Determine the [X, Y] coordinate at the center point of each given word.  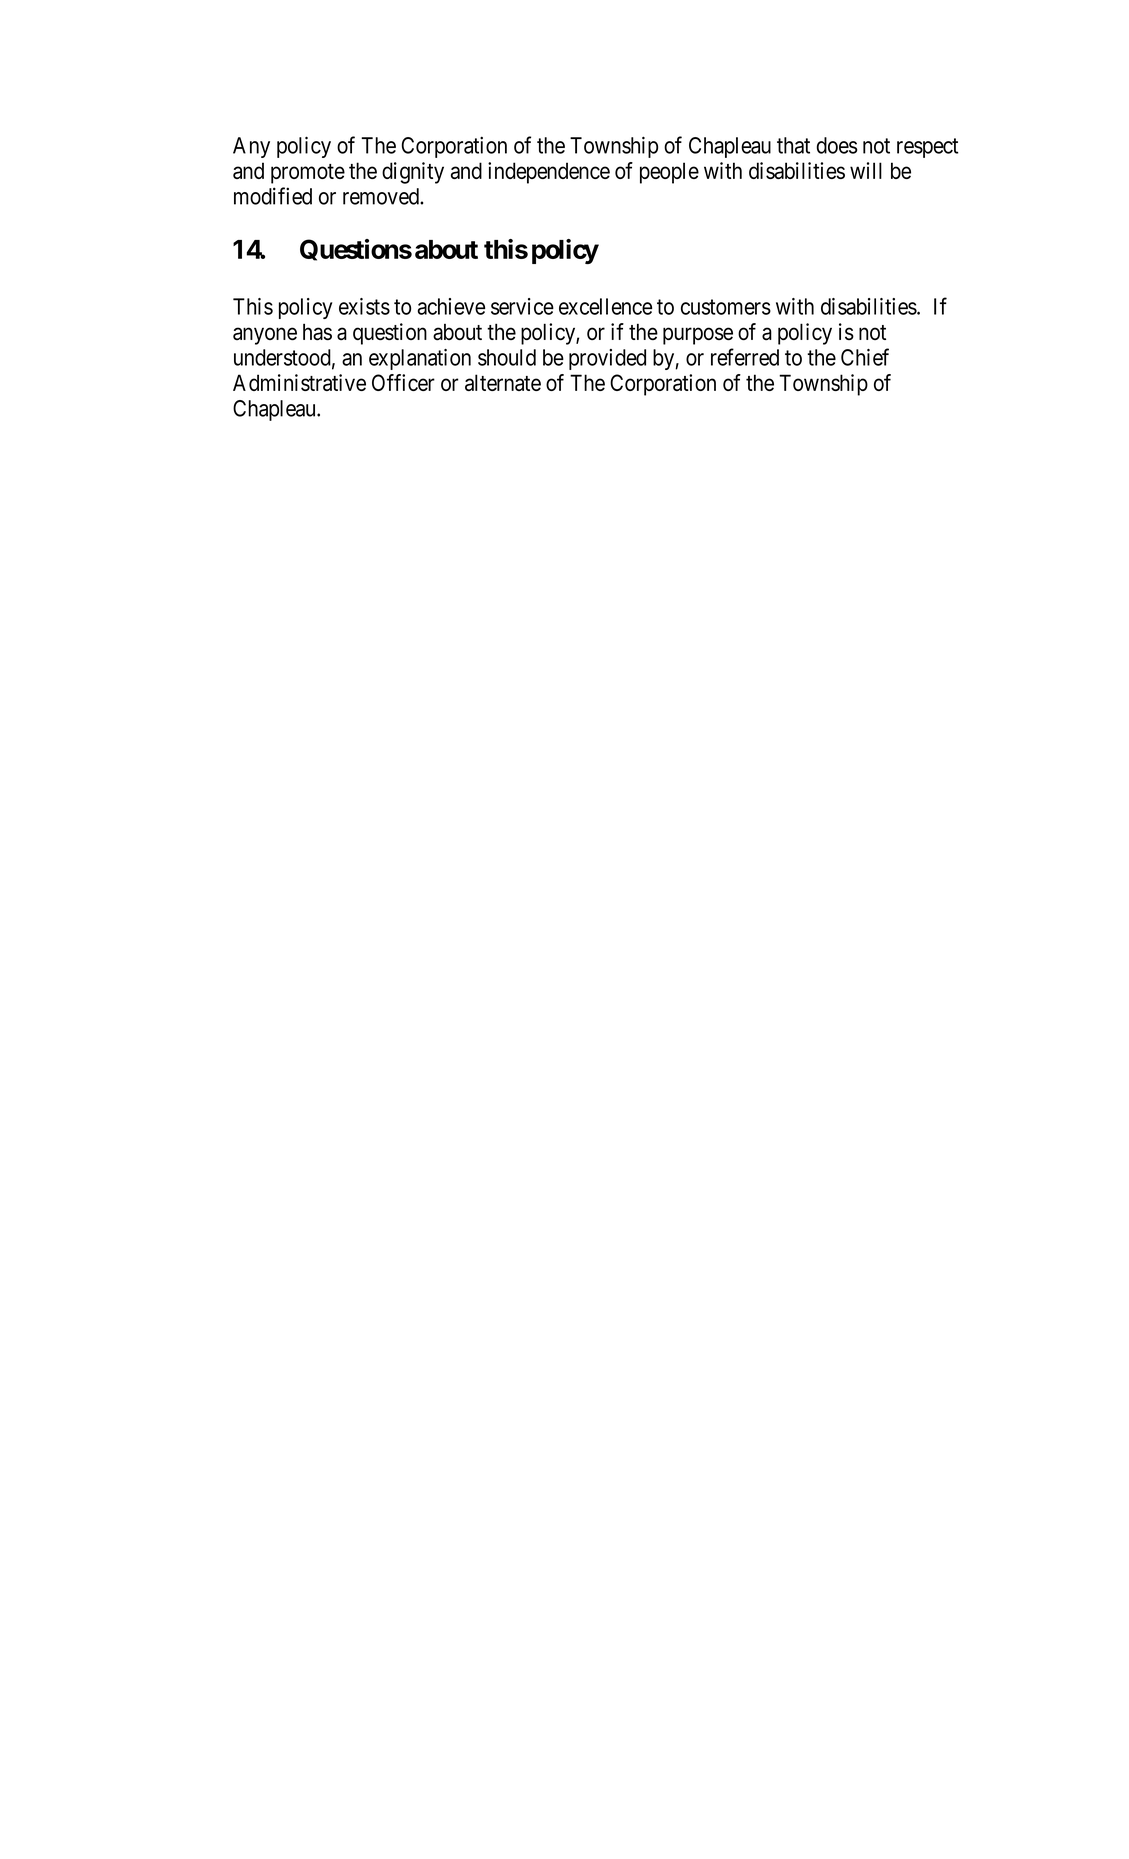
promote [308, 174]
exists [364, 306]
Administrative [299, 382]
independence [549, 173]
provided [607, 359]
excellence [605, 306]
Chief [865, 357]
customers [726, 307]
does [837, 145]
